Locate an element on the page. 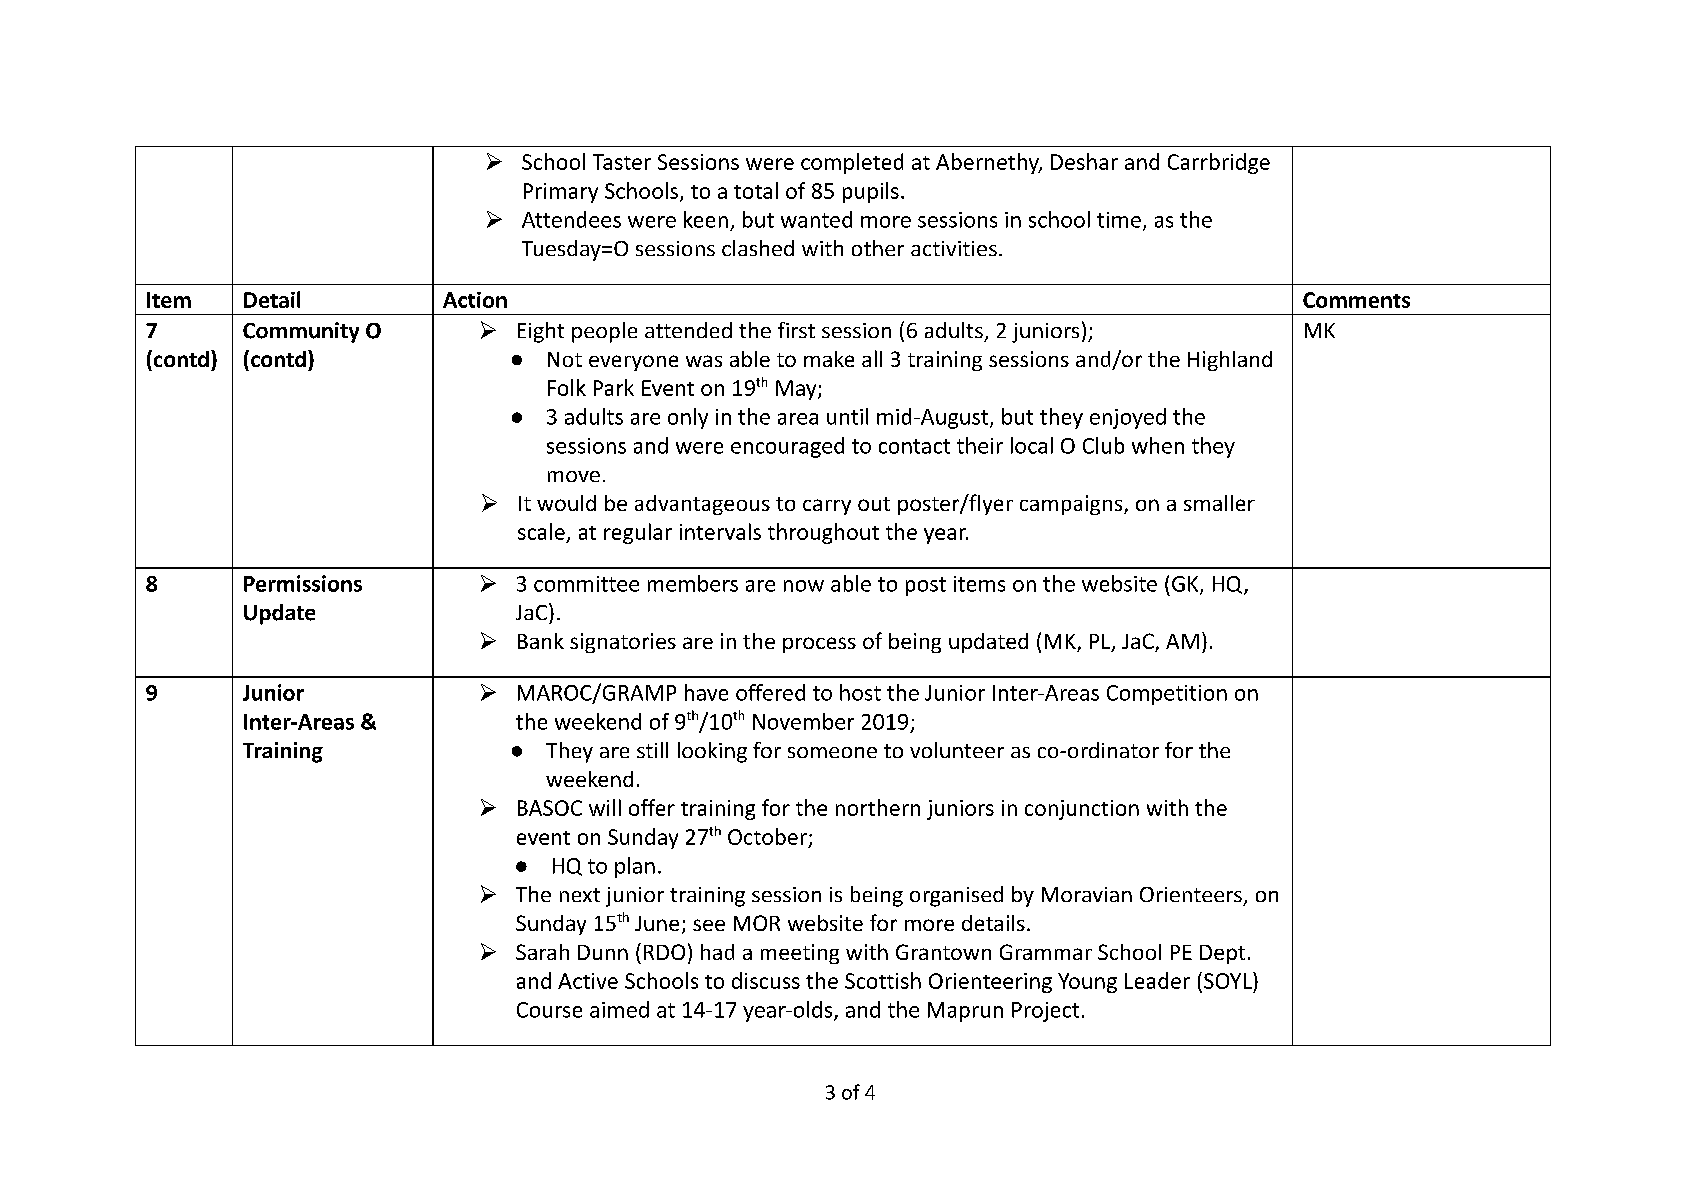  Bank is located at coordinates (541, 641).
